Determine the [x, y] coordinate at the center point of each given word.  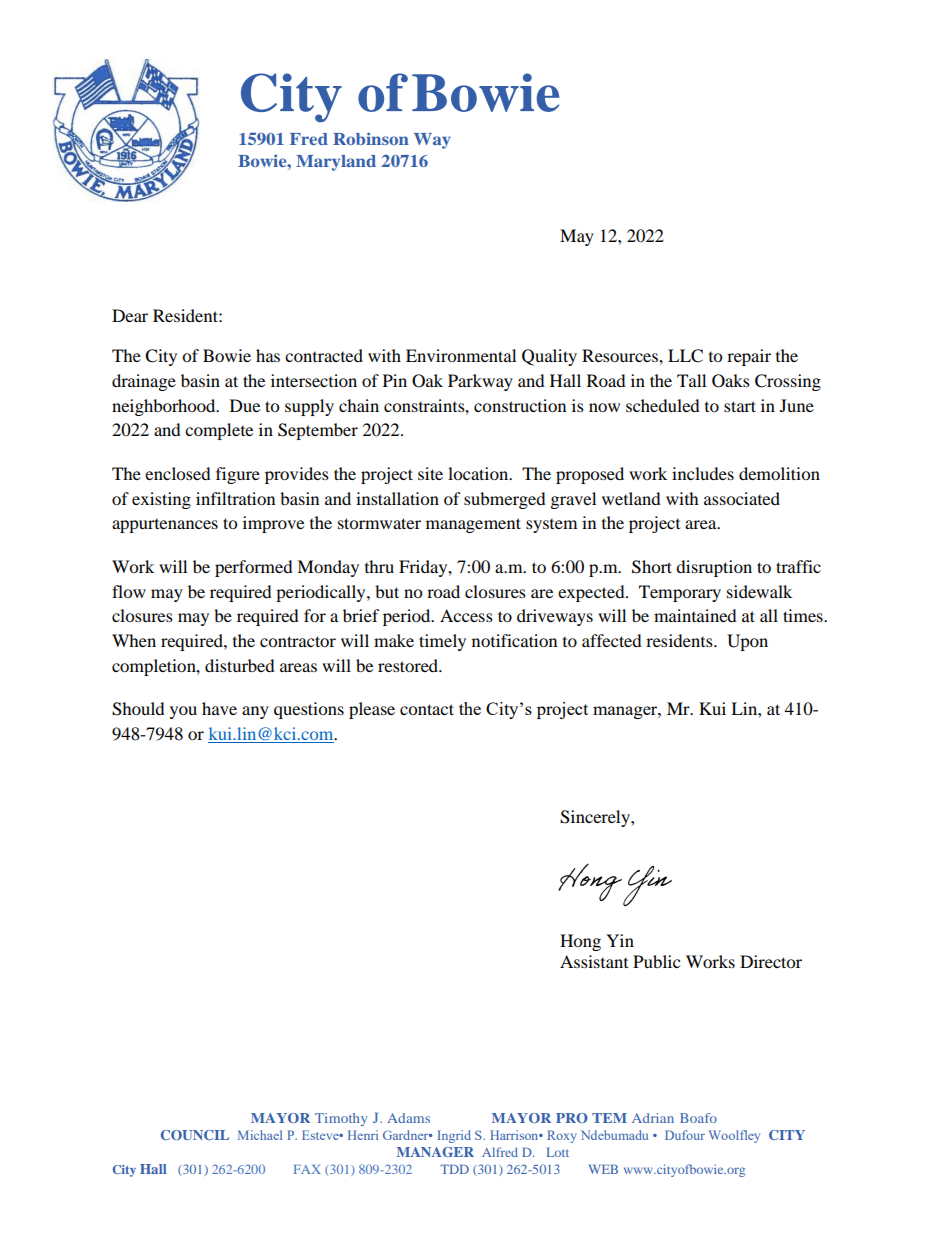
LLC [685, 356]
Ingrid [454, 1136]
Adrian [653, 1118]
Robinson [371, 138]
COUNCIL [195, 1135]
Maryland [336, 163]
